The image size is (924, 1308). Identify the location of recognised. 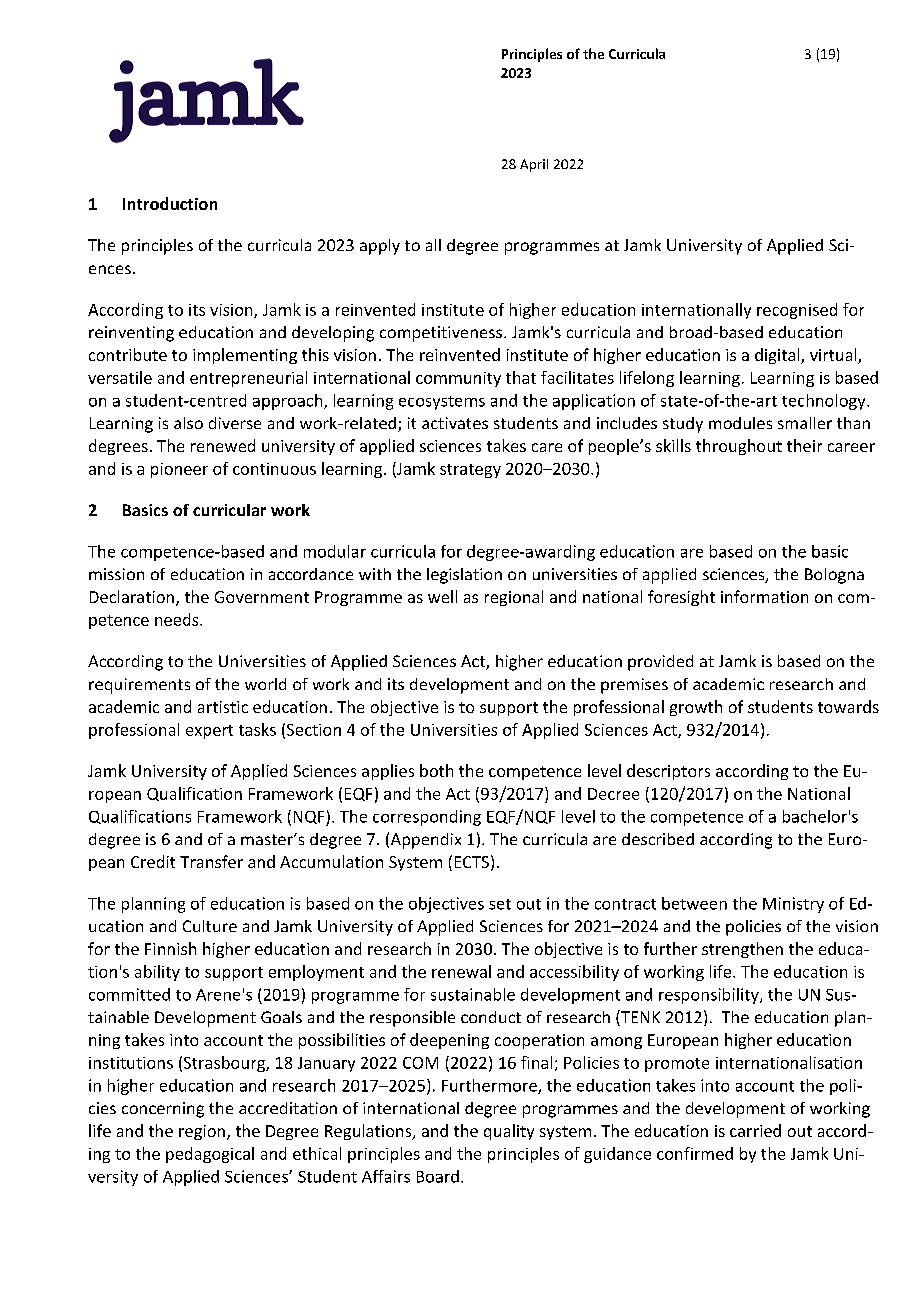
(797, 311).
